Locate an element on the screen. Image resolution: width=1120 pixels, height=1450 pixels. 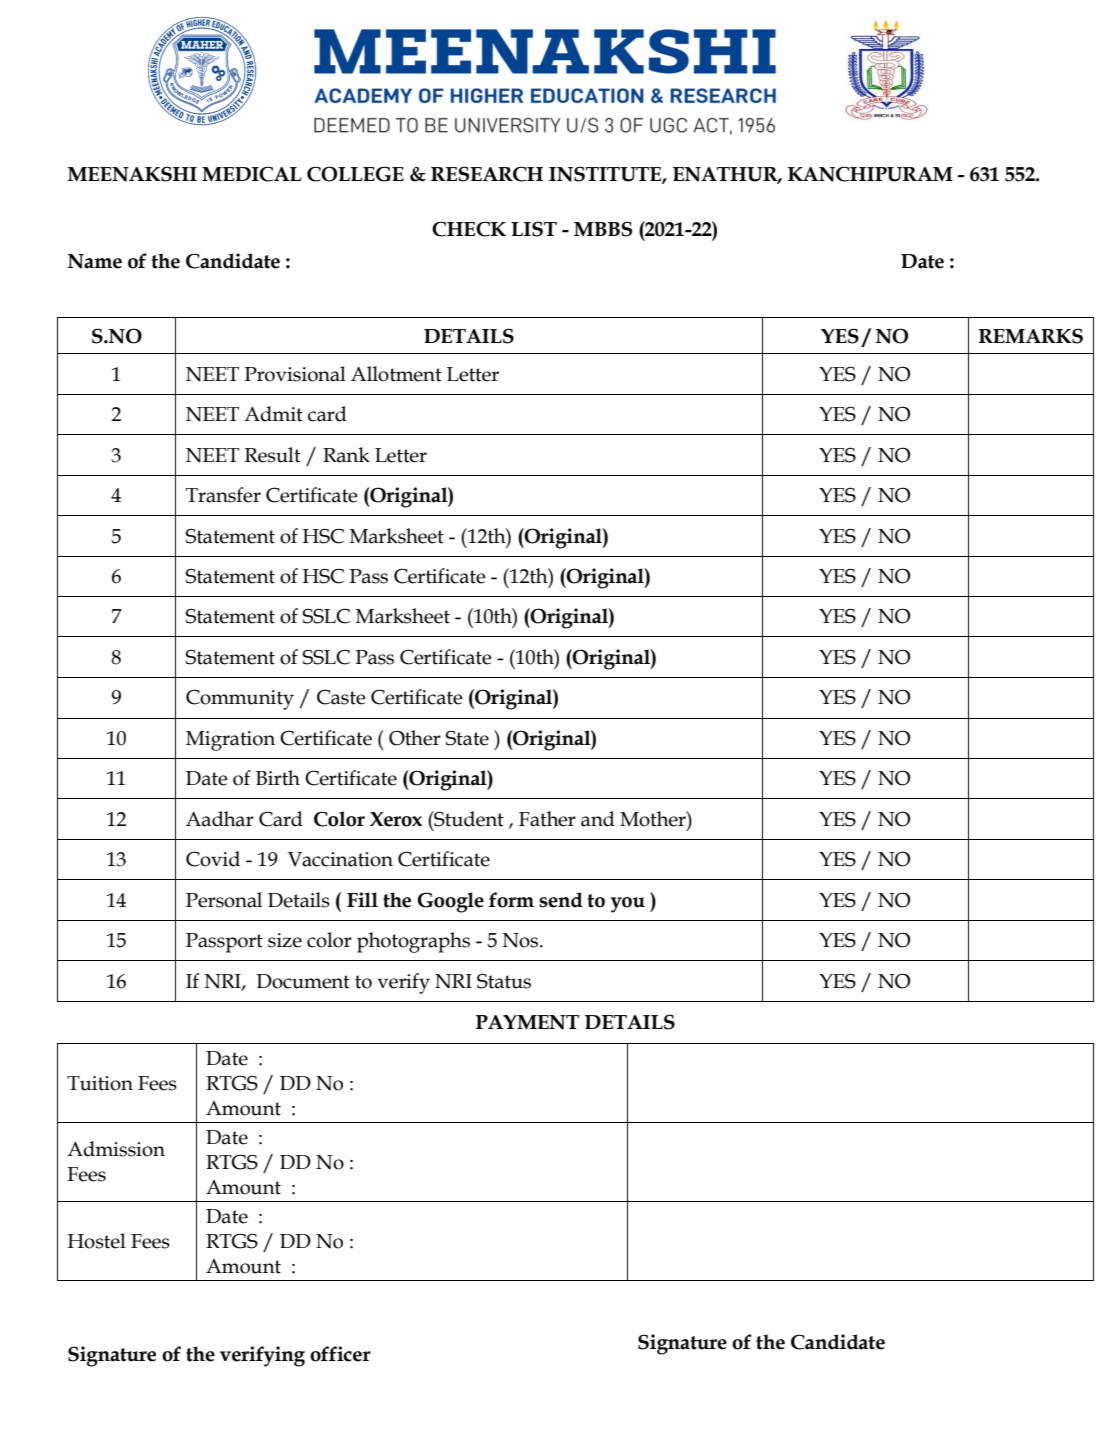
LIST is located at coordinates (534, 229).
